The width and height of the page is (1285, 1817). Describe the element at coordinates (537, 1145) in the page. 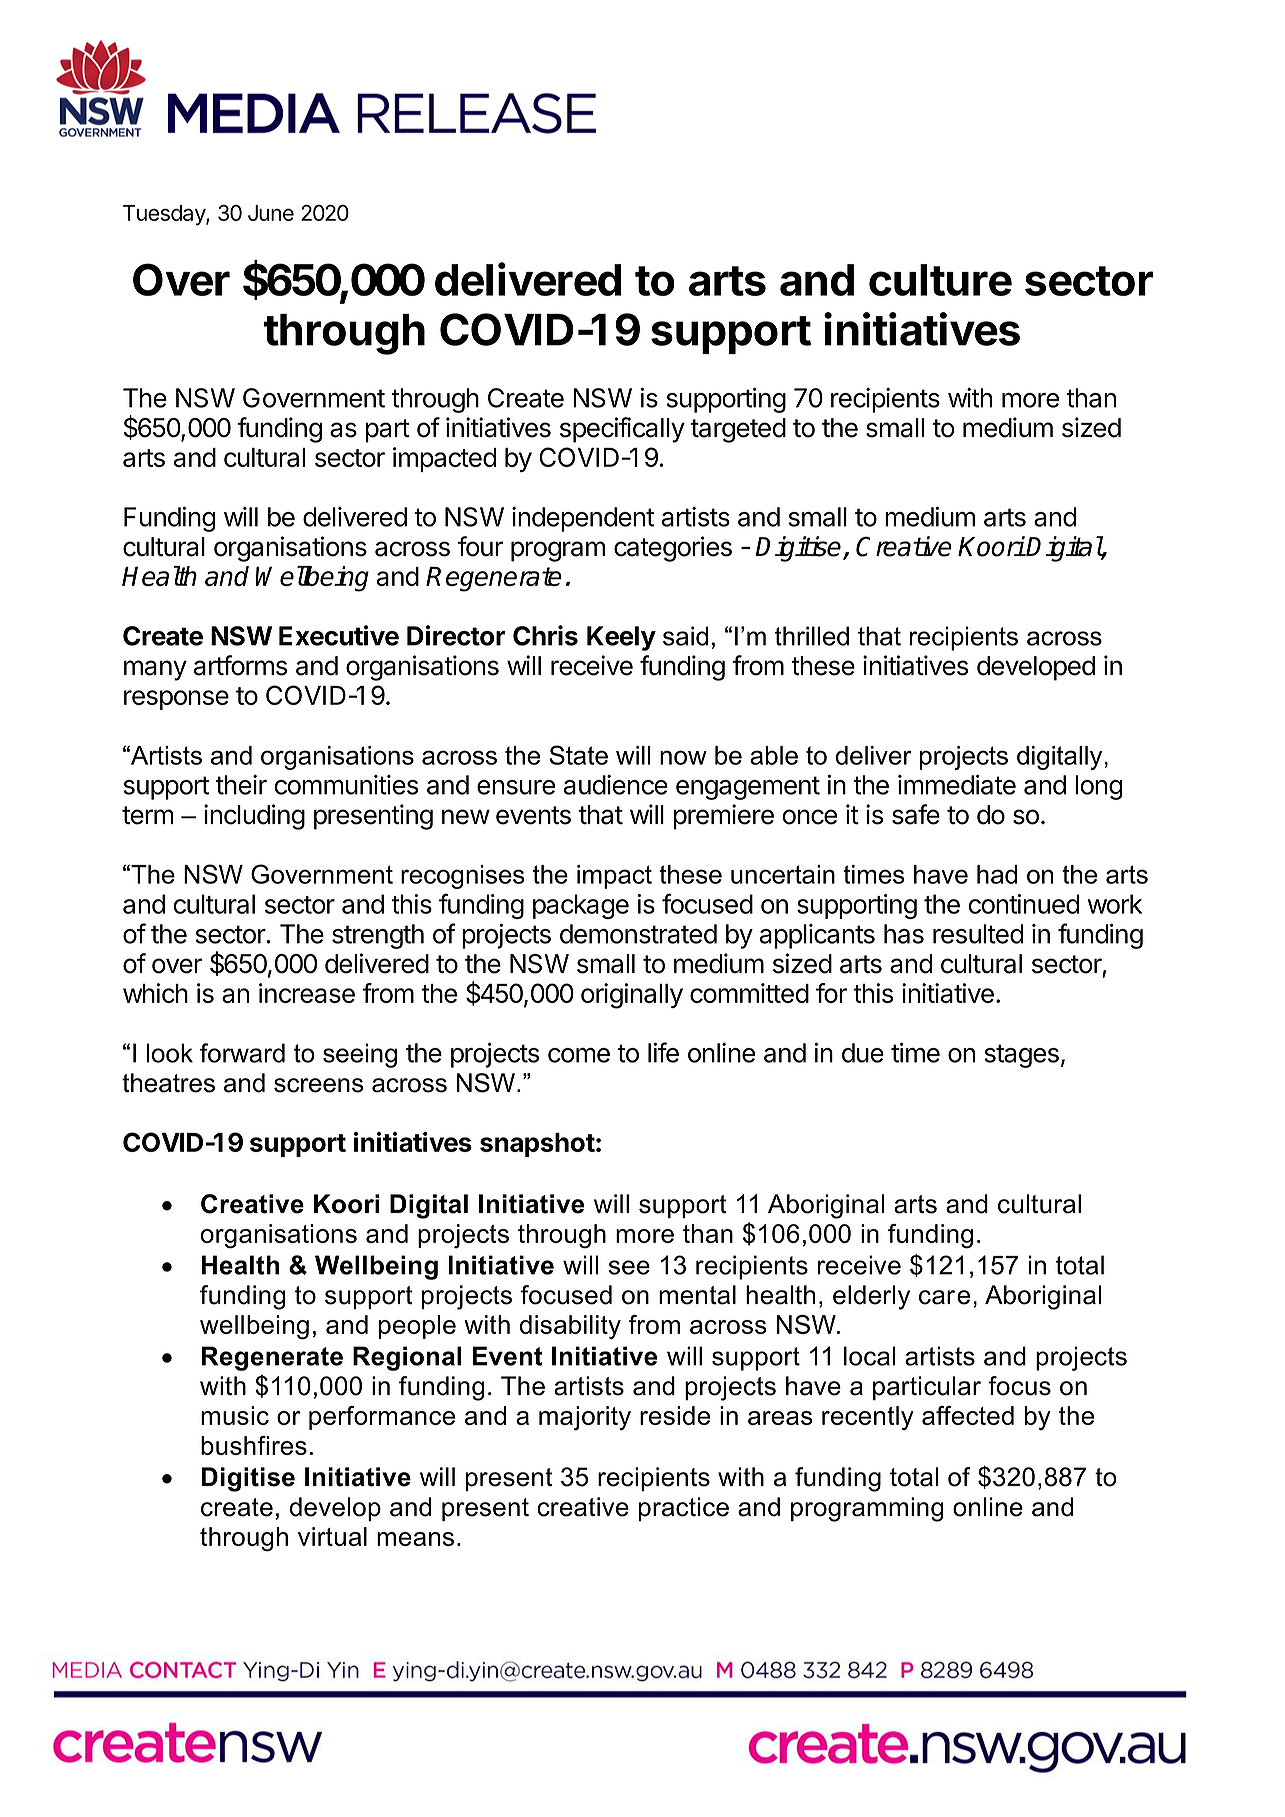

I see `snapshot` at that location.
